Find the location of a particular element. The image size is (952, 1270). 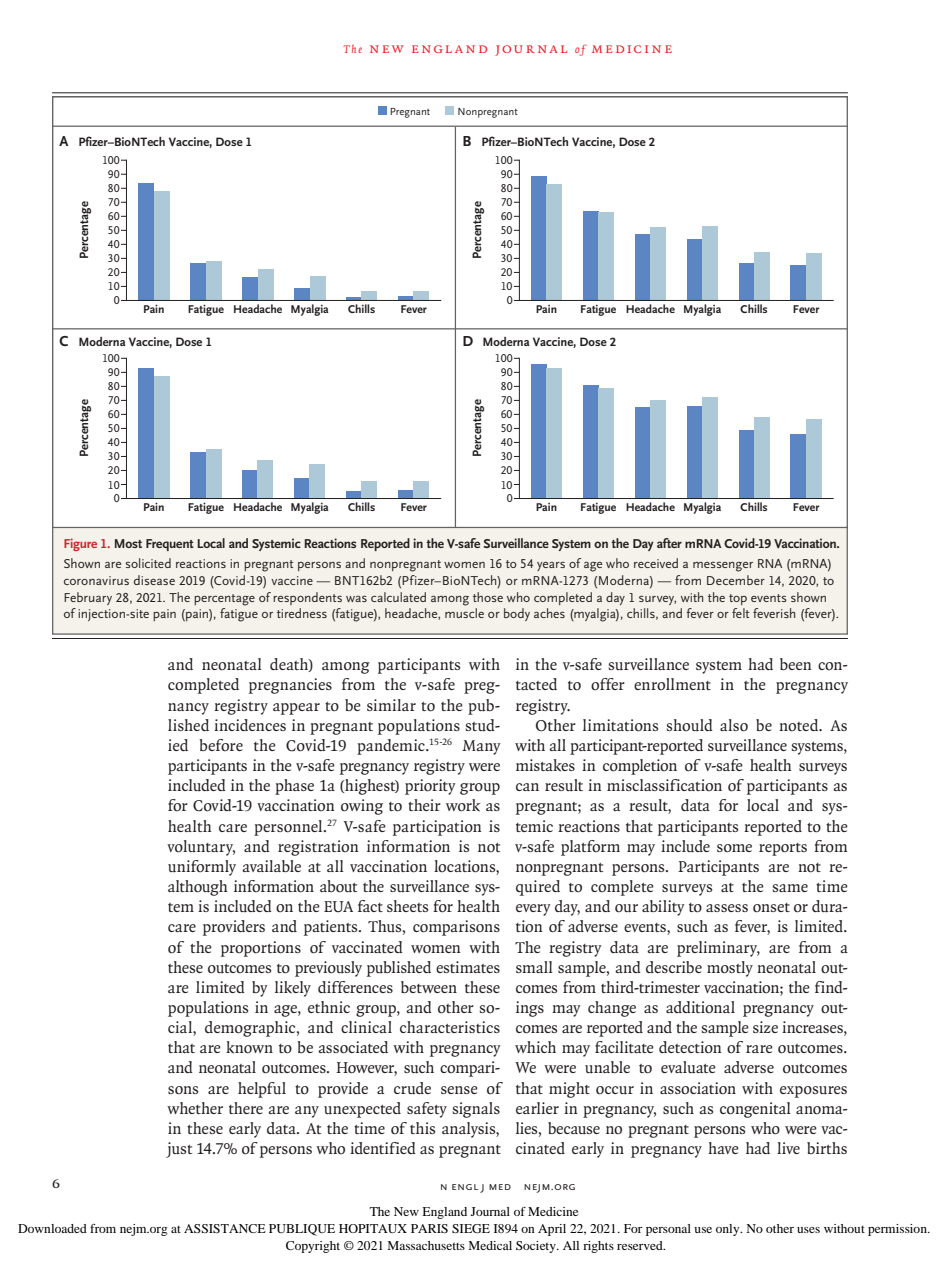

size is located at coordinates (765, 1027).
